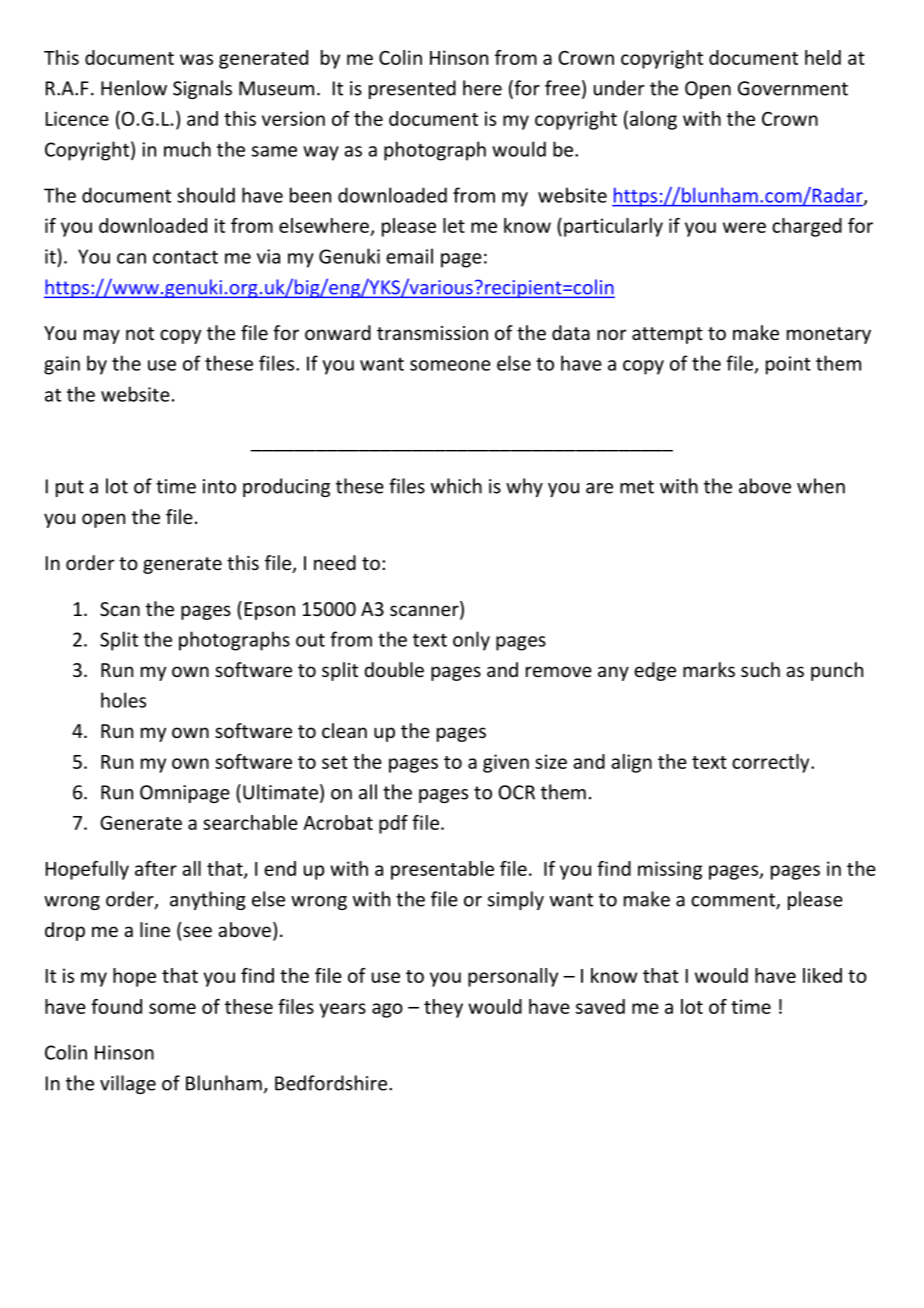  What do you see at coordinates (270, 611) in the screenshot?
I see `Epson` at bounding box center [270, 611].
